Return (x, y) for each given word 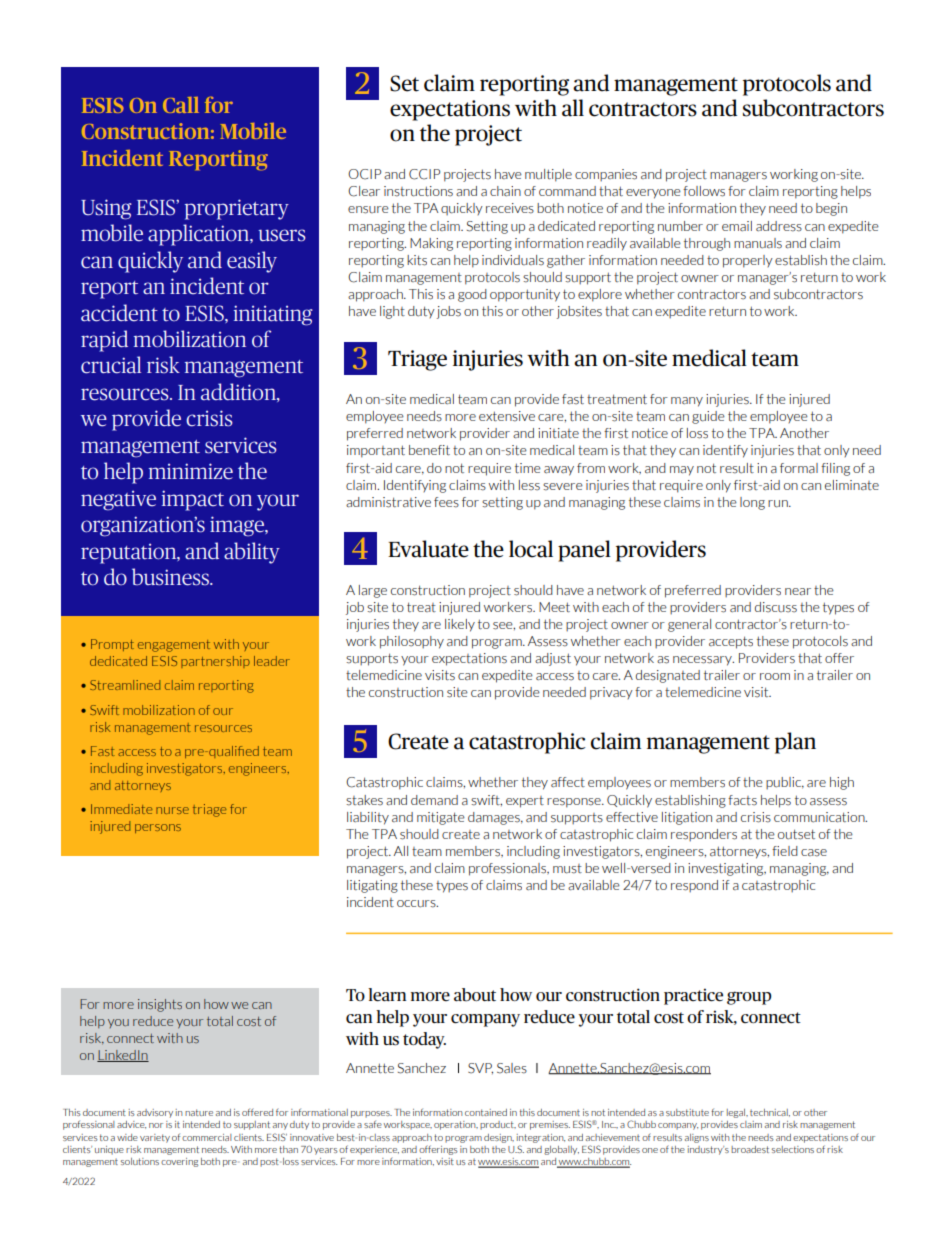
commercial (207, 1137)
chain (505, 191)
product (498, 1125)
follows (704, 191)
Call (181, 105)
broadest (750, 1149)
